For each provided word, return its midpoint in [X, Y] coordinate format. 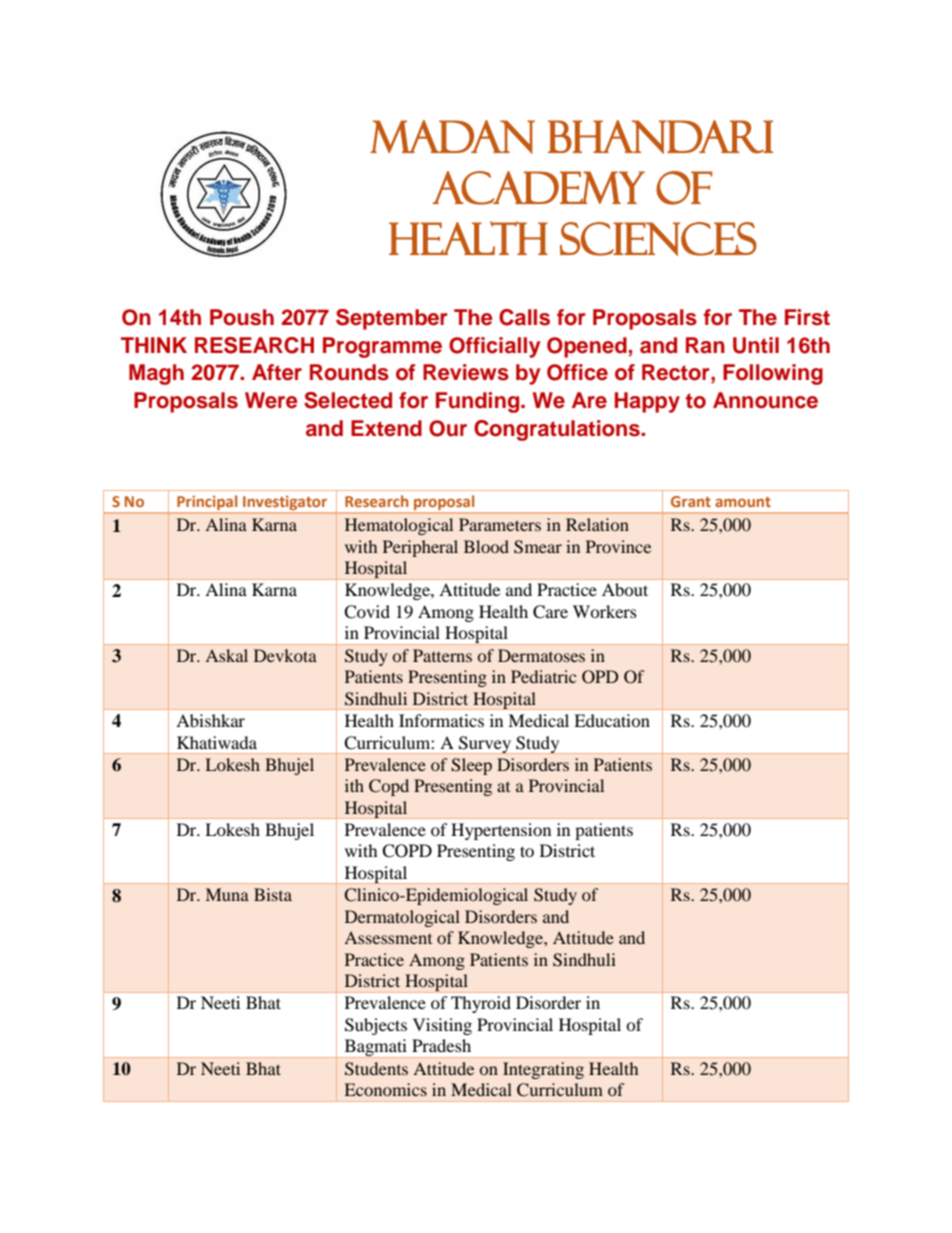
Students [376, 1069]
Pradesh [441, 1045]
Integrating [543, 1070]
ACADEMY [539, 188]
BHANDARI [660, 137]
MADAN [452, 137]
